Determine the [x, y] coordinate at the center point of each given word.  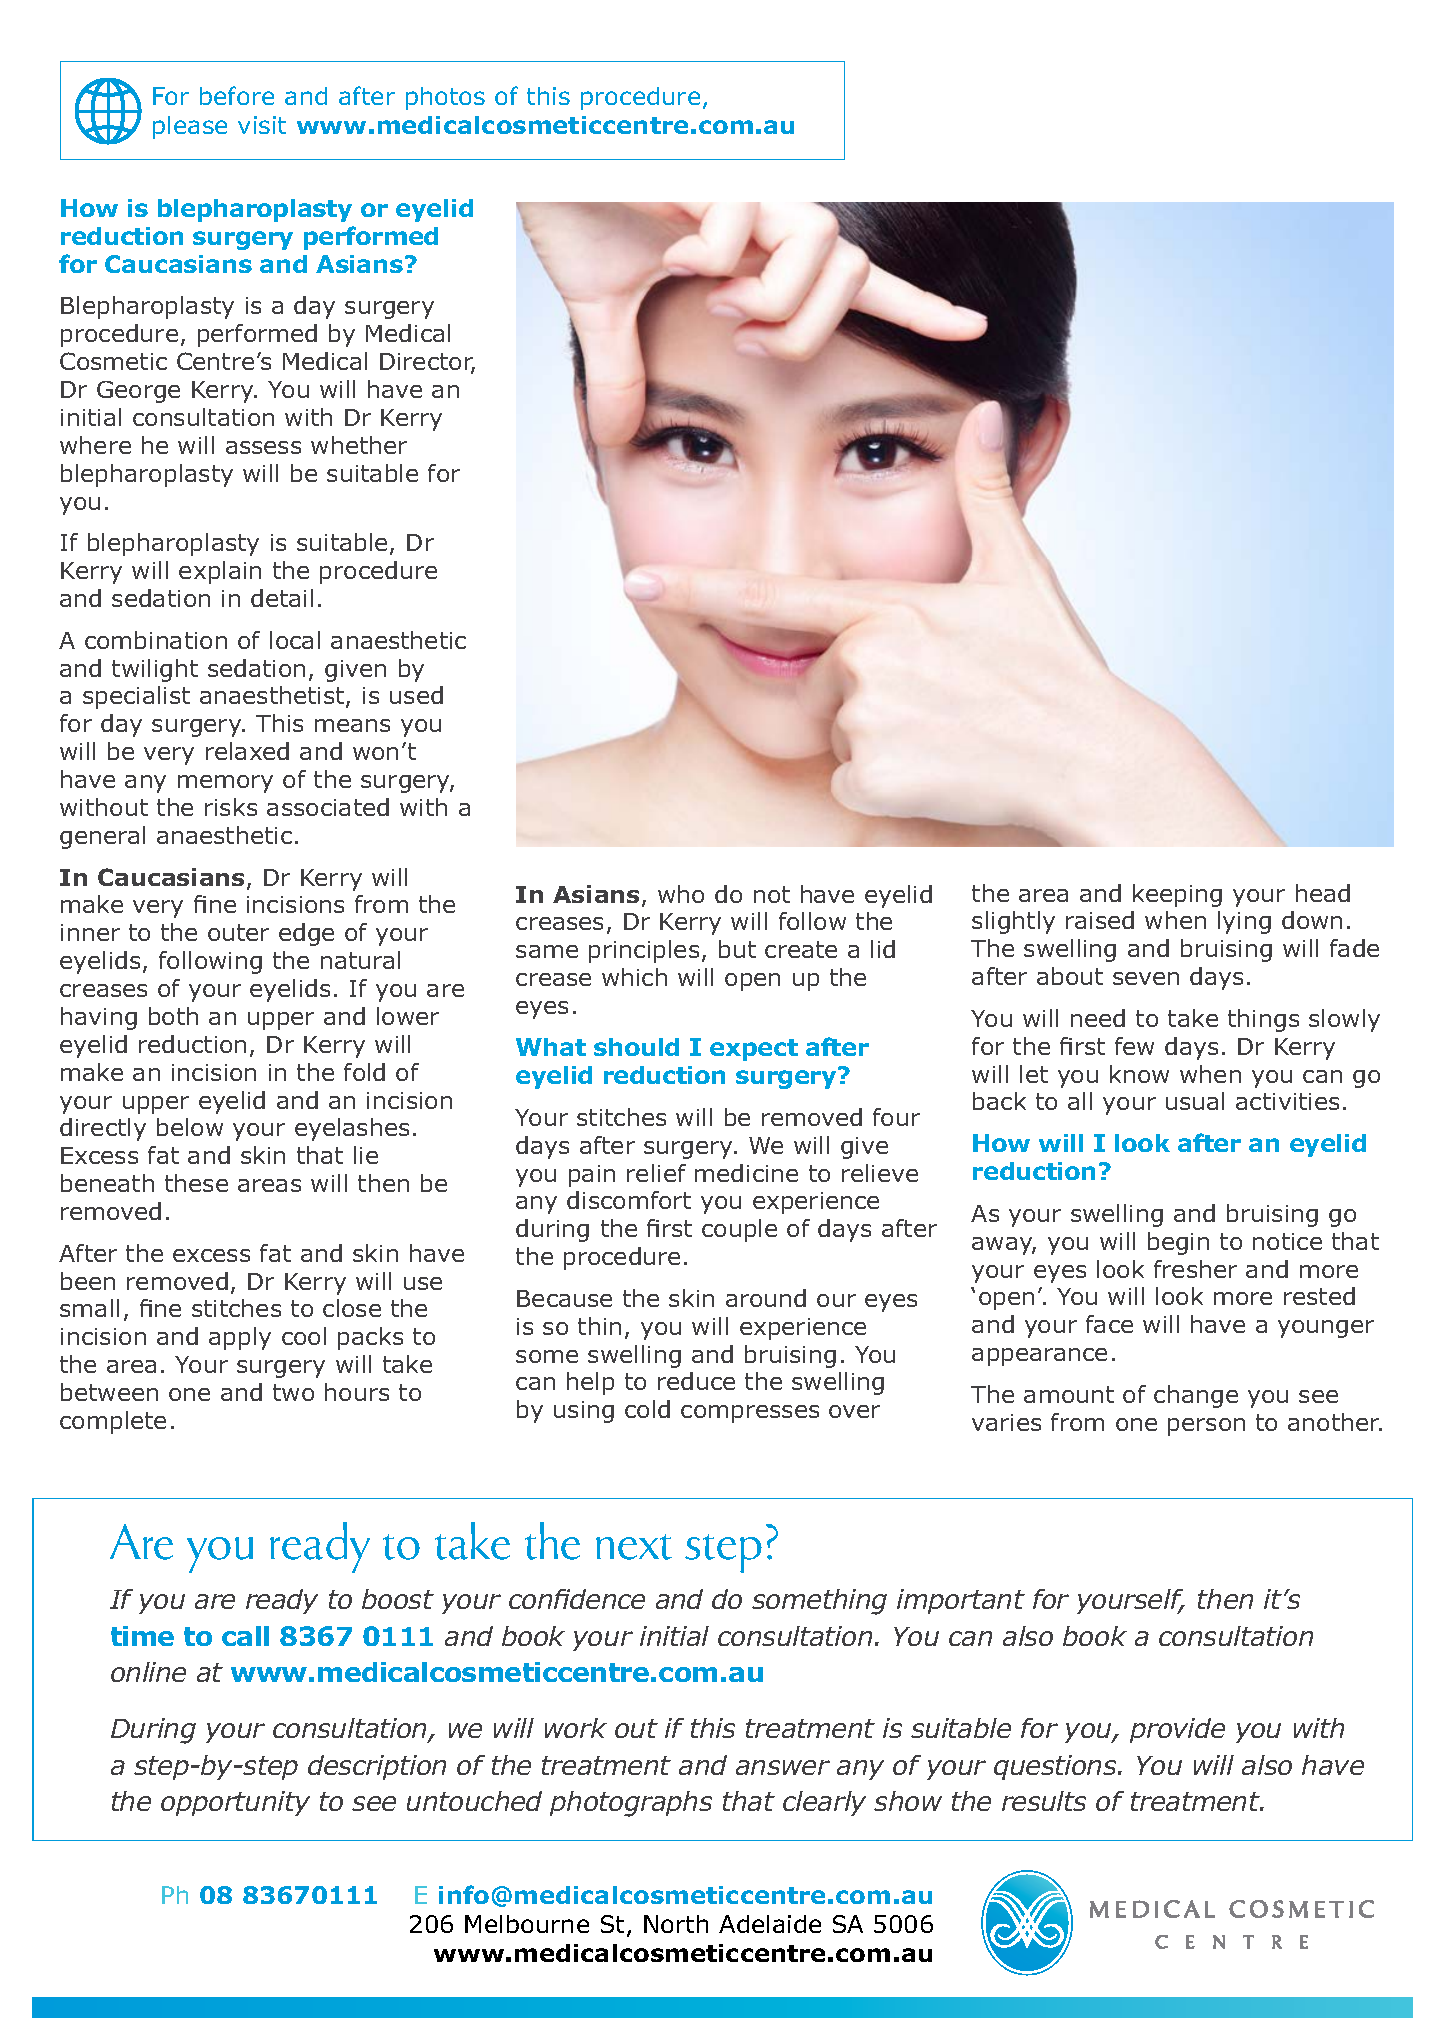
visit [262, 125]
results [1044, 1801]
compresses [750, 1414]
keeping [1177, 895]
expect [754, 1050]
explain [220, 572]
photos [445, 98]
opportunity [235, 1803]
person [1206, 1427]
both [173, 1016]
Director [427, 363]
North [676, 1924]
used [416, 695]
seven [1146, 978]
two [293, 1392]
